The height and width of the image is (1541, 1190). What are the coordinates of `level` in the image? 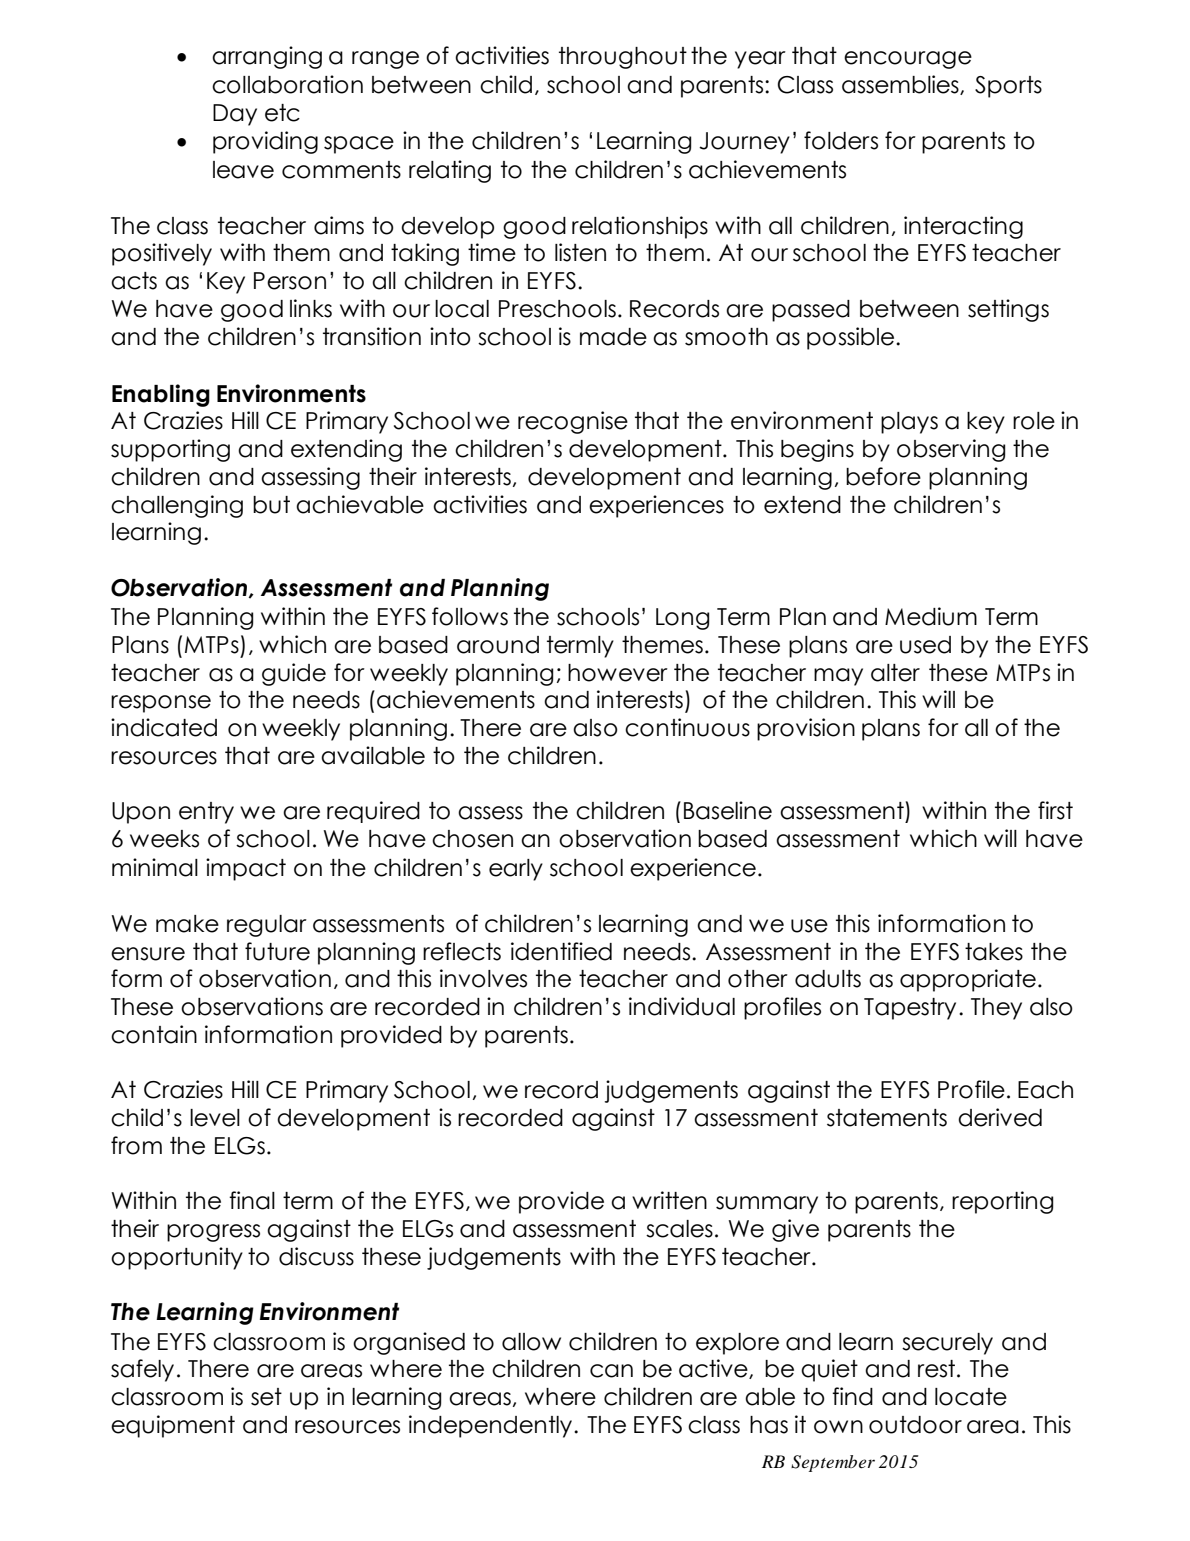 It's located at (215, 1118).
